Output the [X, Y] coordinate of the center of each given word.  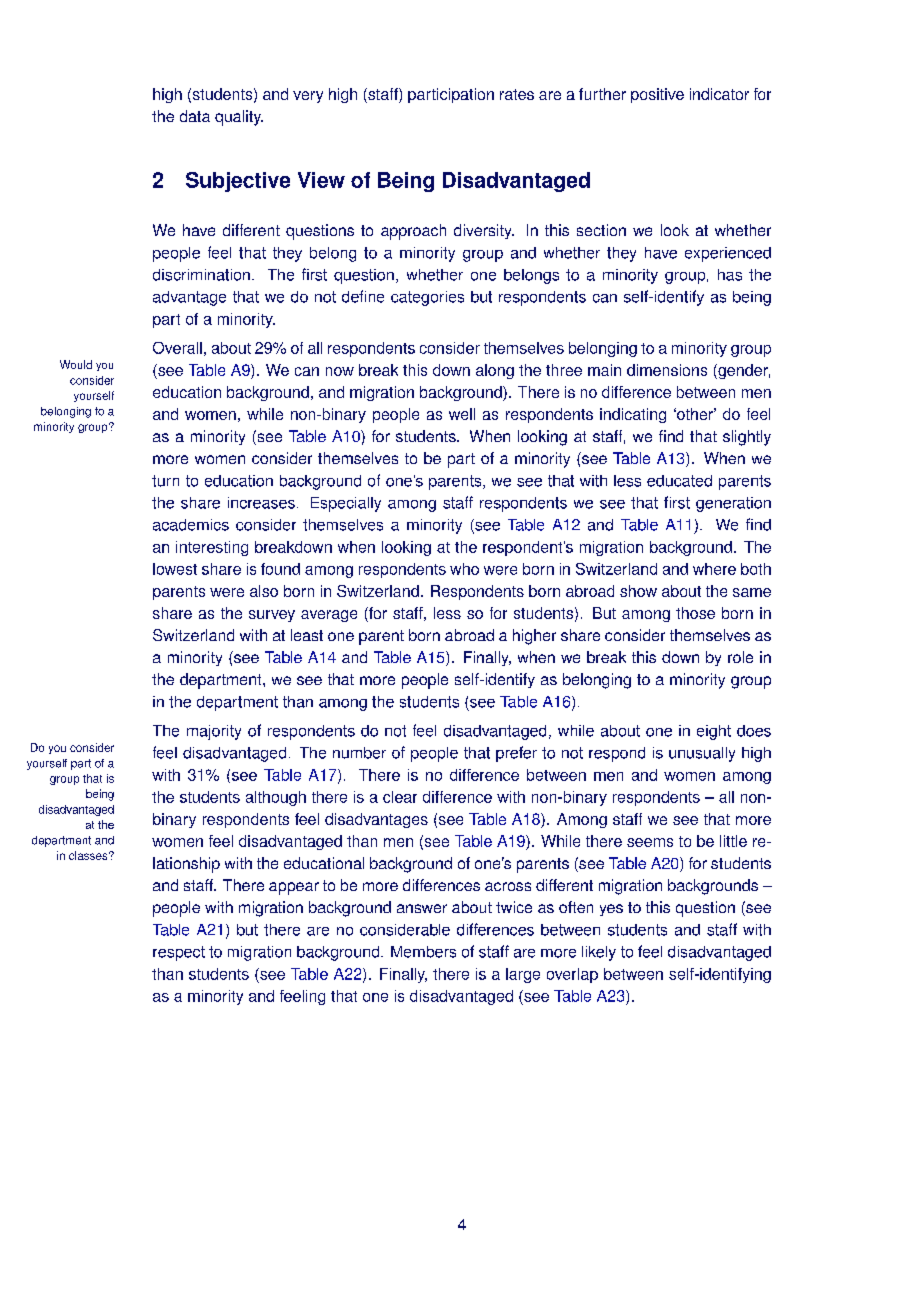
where [714, 569]
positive [657, 95]
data [195, 116]
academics [191, 525]
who [464, 569]
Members [423, 952]
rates [517, 94]
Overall [177, 348]
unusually [702, 754]
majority [214, 732]
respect [179, 953]
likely [599, 953]
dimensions [667, 370]
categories [427, 298]
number [359, 753]
